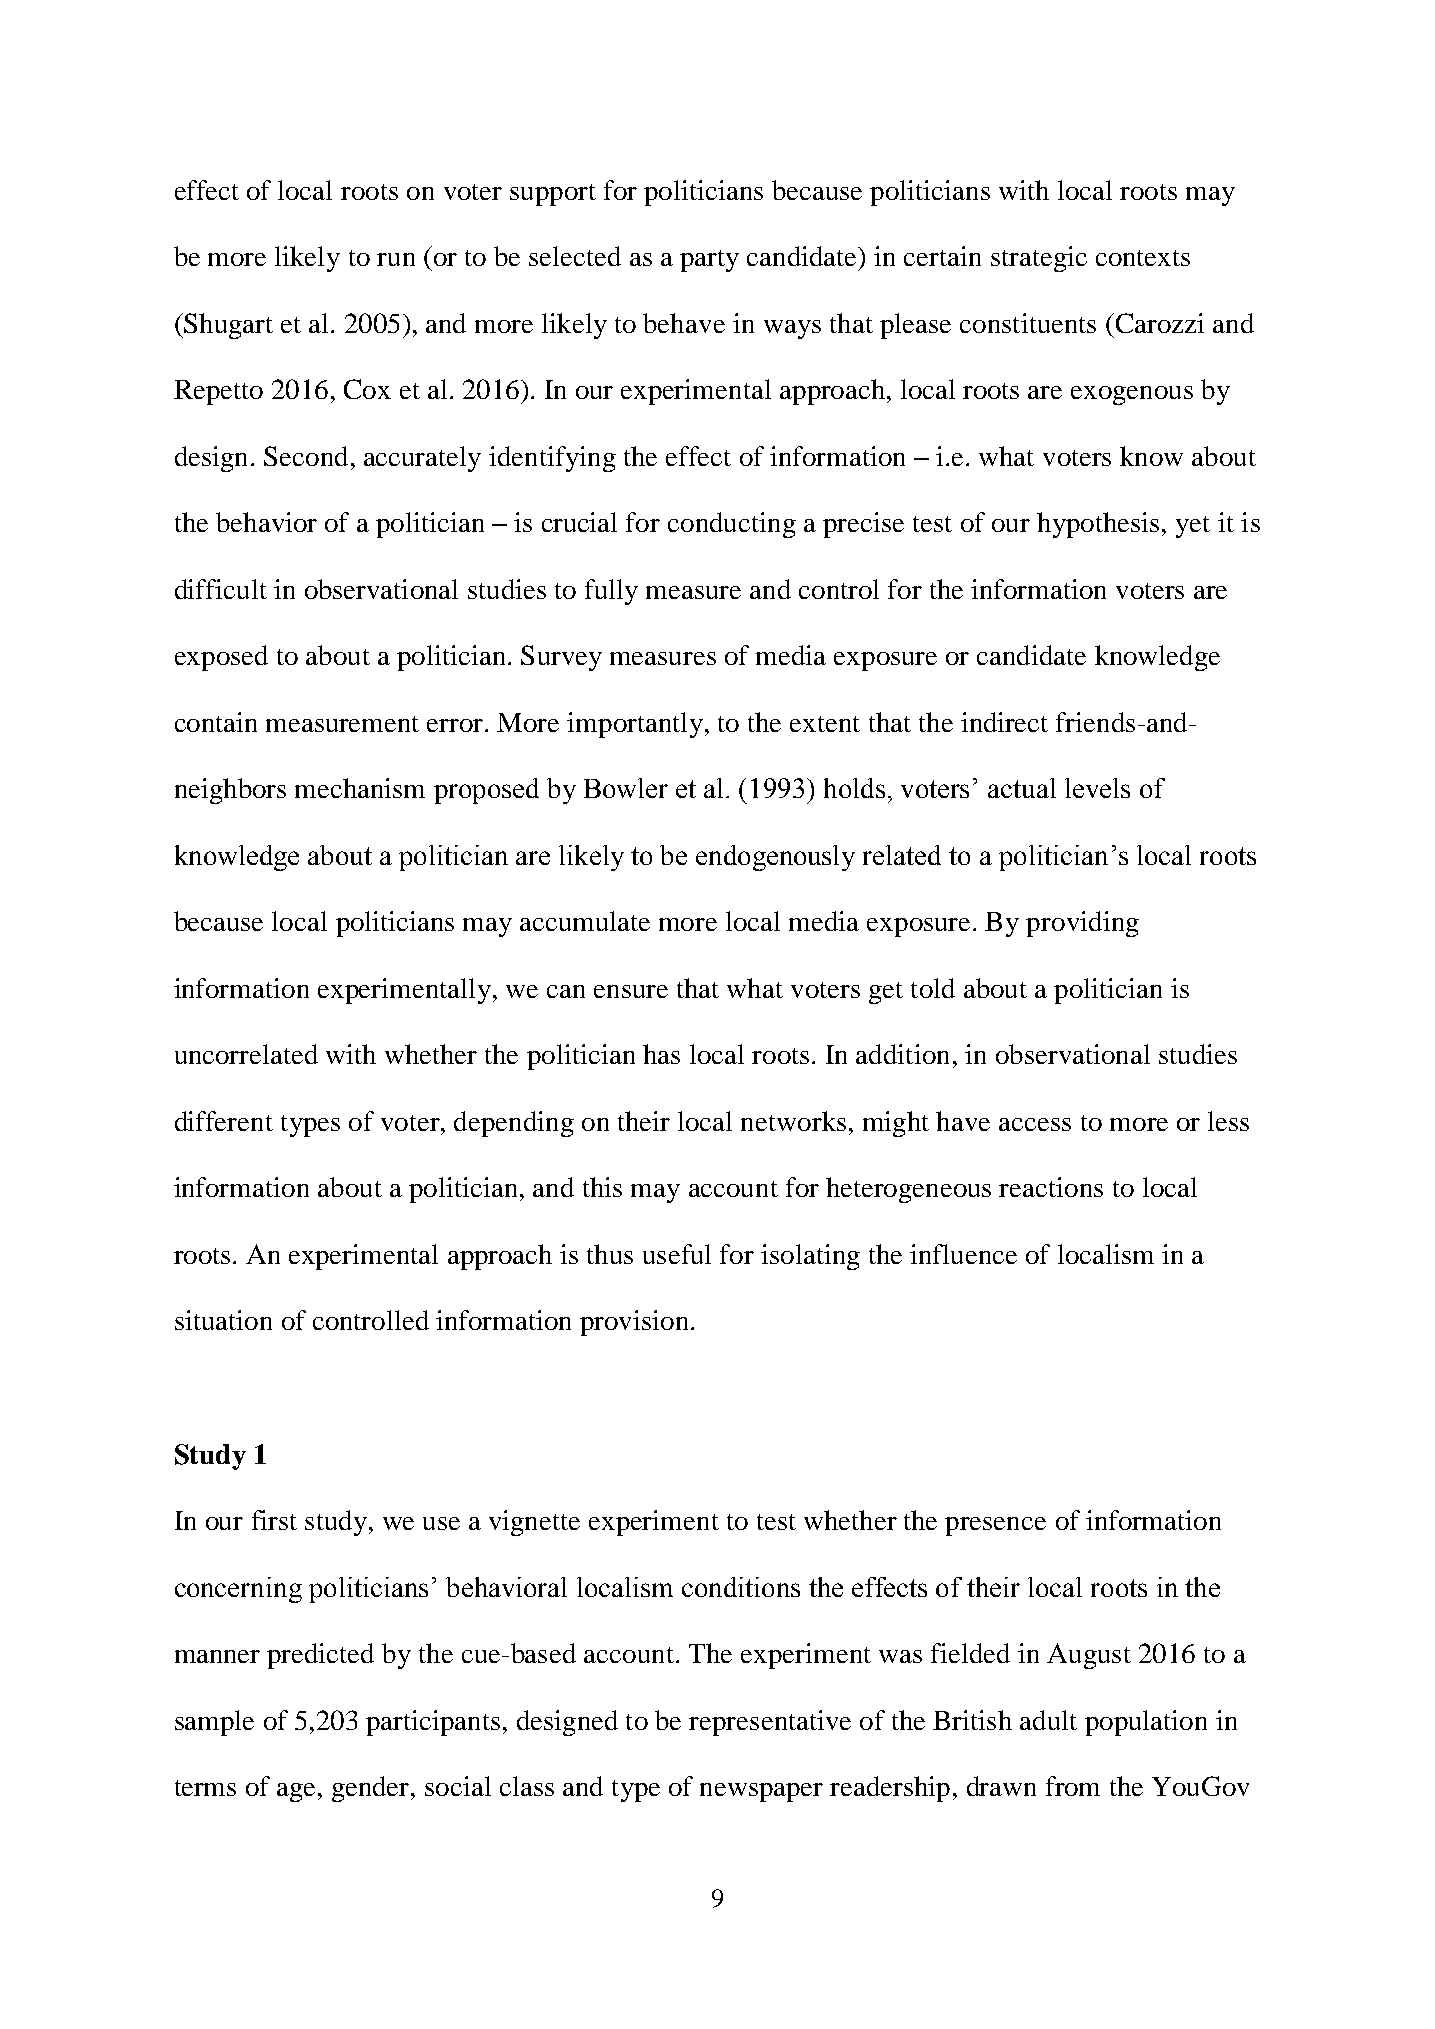 This screenshot has height=2029, width=1435. What do you see at coordinates (709, 261) in the screenshot?
I see `party` at bounding box center [709, 261].
